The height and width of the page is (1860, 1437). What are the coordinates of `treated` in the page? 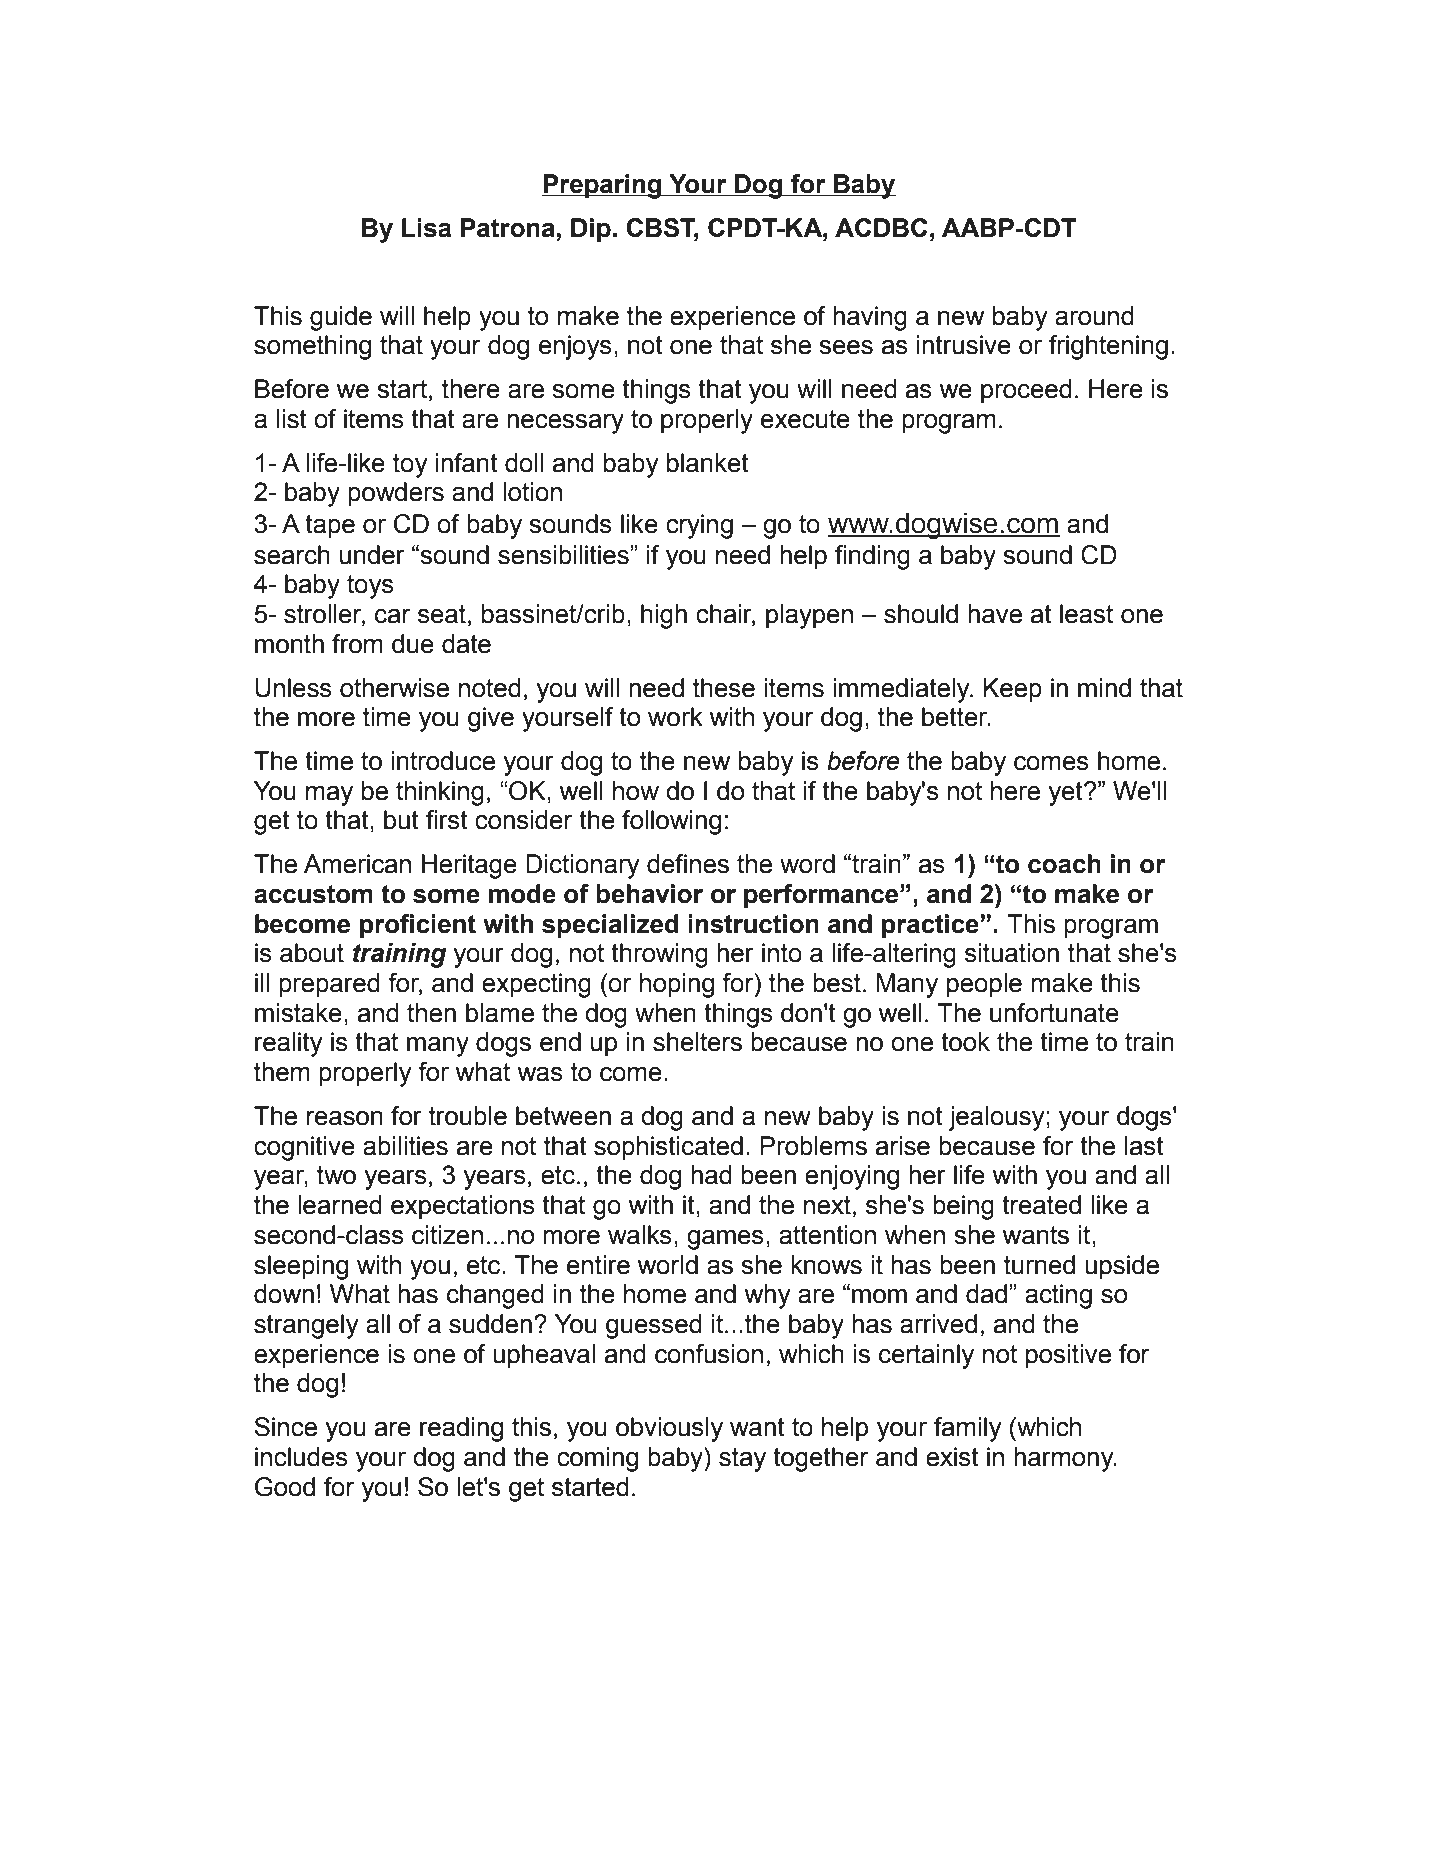 It's located at (1041, 1205).
